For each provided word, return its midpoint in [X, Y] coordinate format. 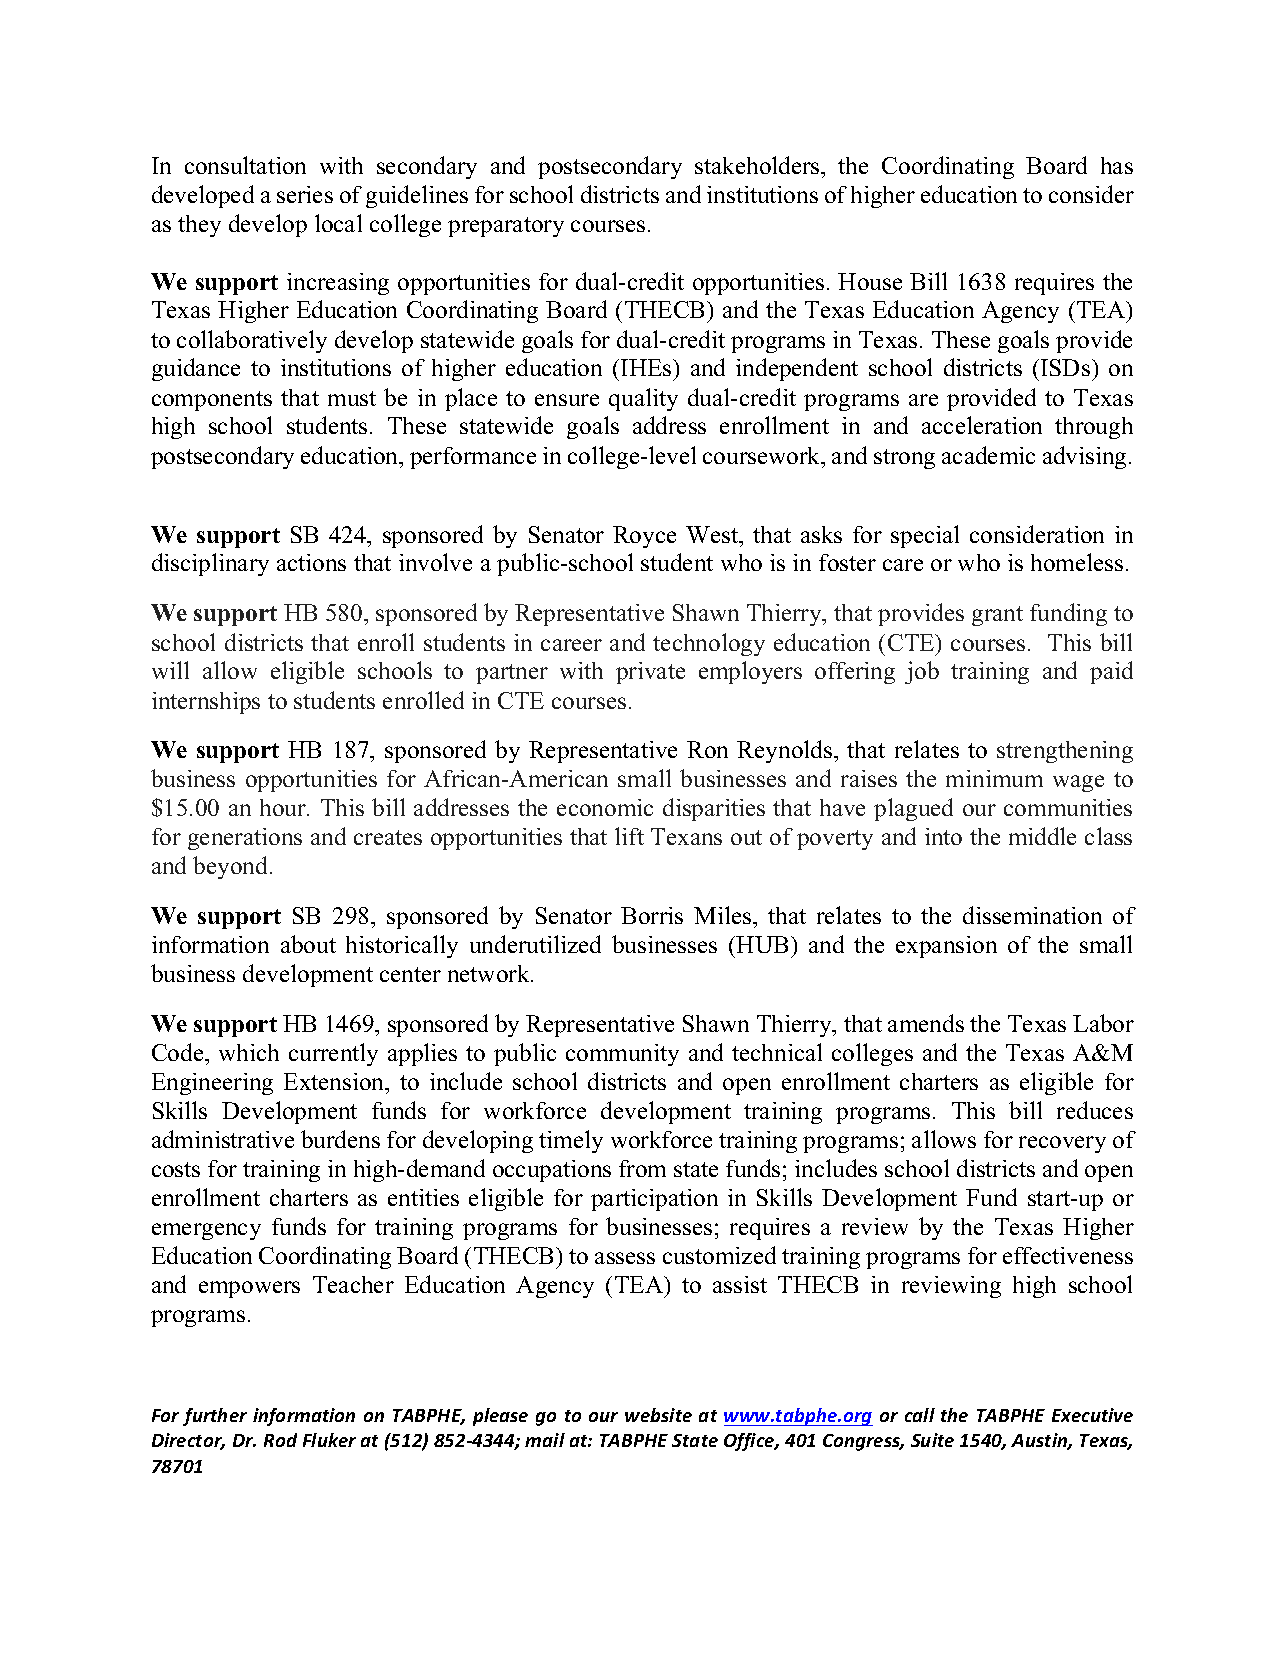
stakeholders [758, 165]
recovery [1062, 1144]
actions [311, 562]
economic [605, 807]
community [622, 1055]
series [305, 194]
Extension [335, 1081]
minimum [994, 778]
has [1117, 165]
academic [988, 455]
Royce [644, 537]
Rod [280, 1440]
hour [284, 807]
